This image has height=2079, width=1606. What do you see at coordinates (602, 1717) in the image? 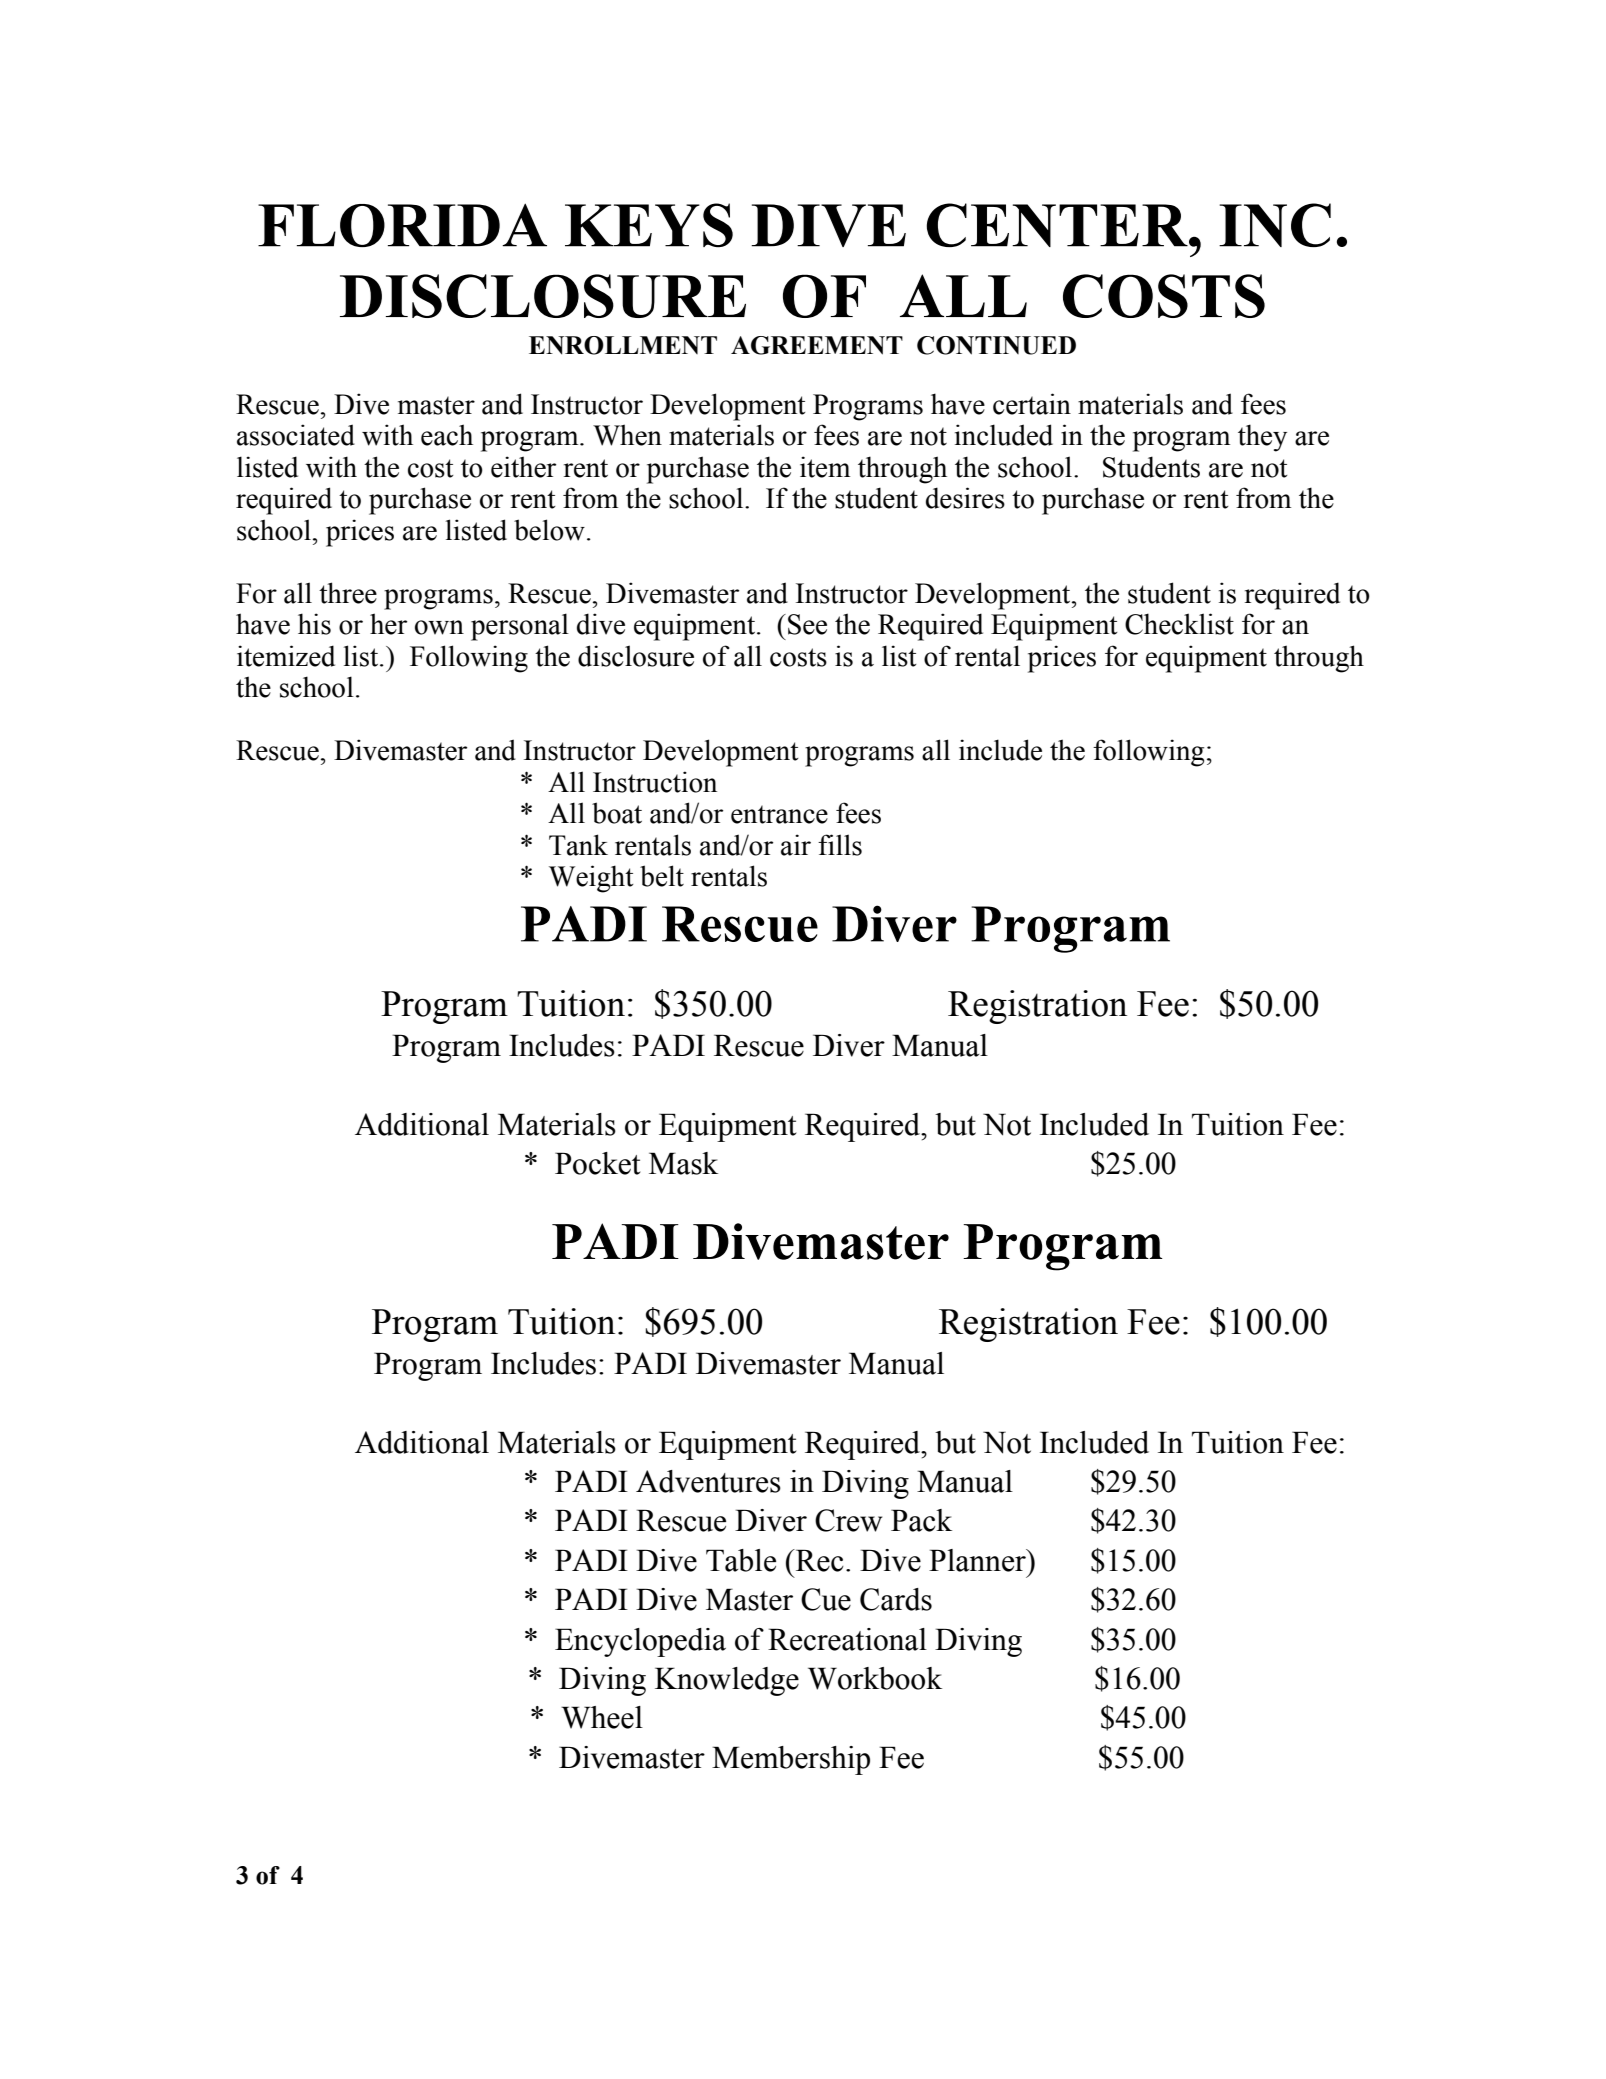
I see `Wheel` at bounding box center [602, 1717].
